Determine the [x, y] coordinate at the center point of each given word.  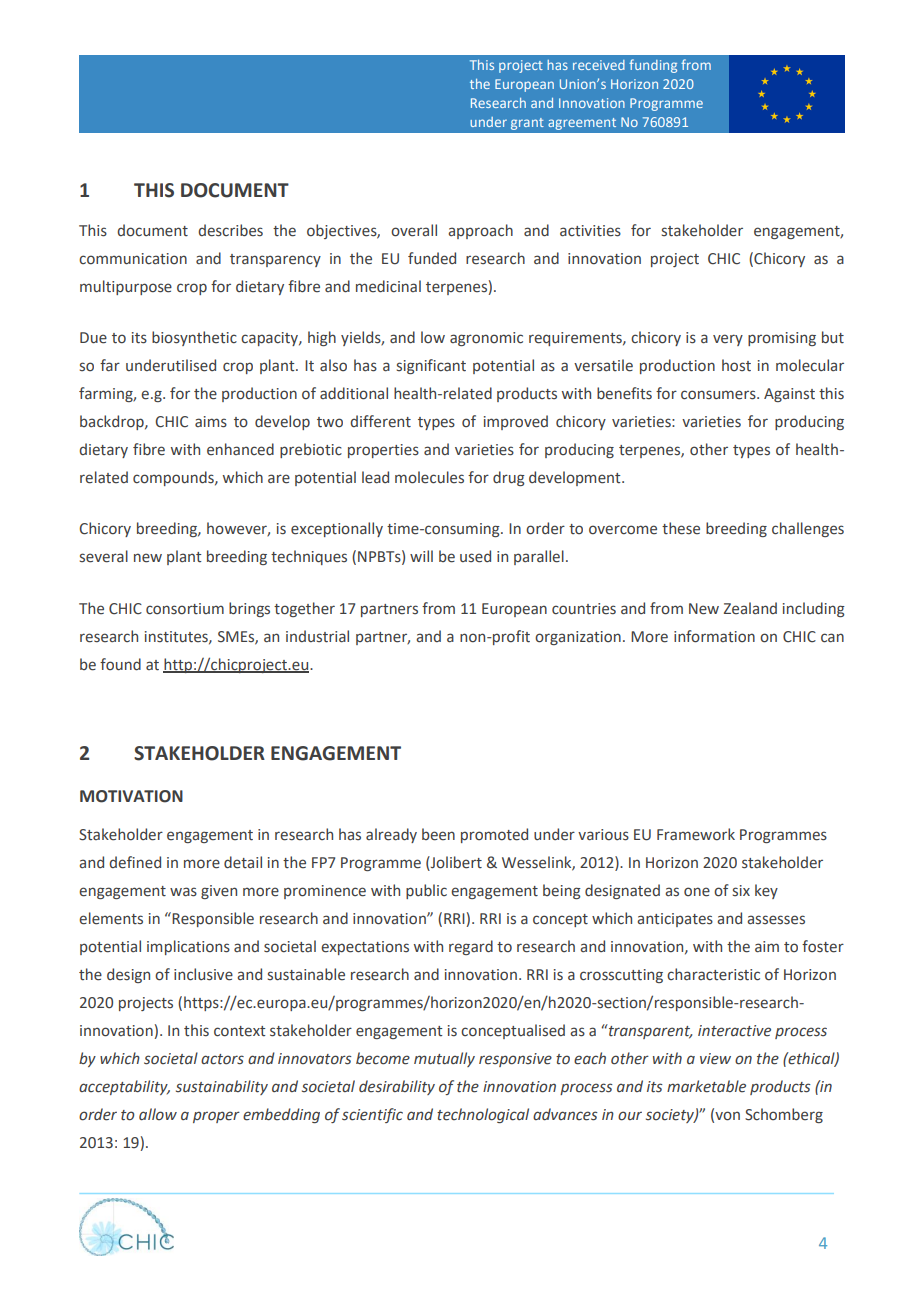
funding [653, 66]
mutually [444, 1059]
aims [211, 422]
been [438, 834]
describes [230, 230]
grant [527, 124]
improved [516, 422]
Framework [696, 834]
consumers [719, 395]
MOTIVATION [131, 796]
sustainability [222, 1087]
